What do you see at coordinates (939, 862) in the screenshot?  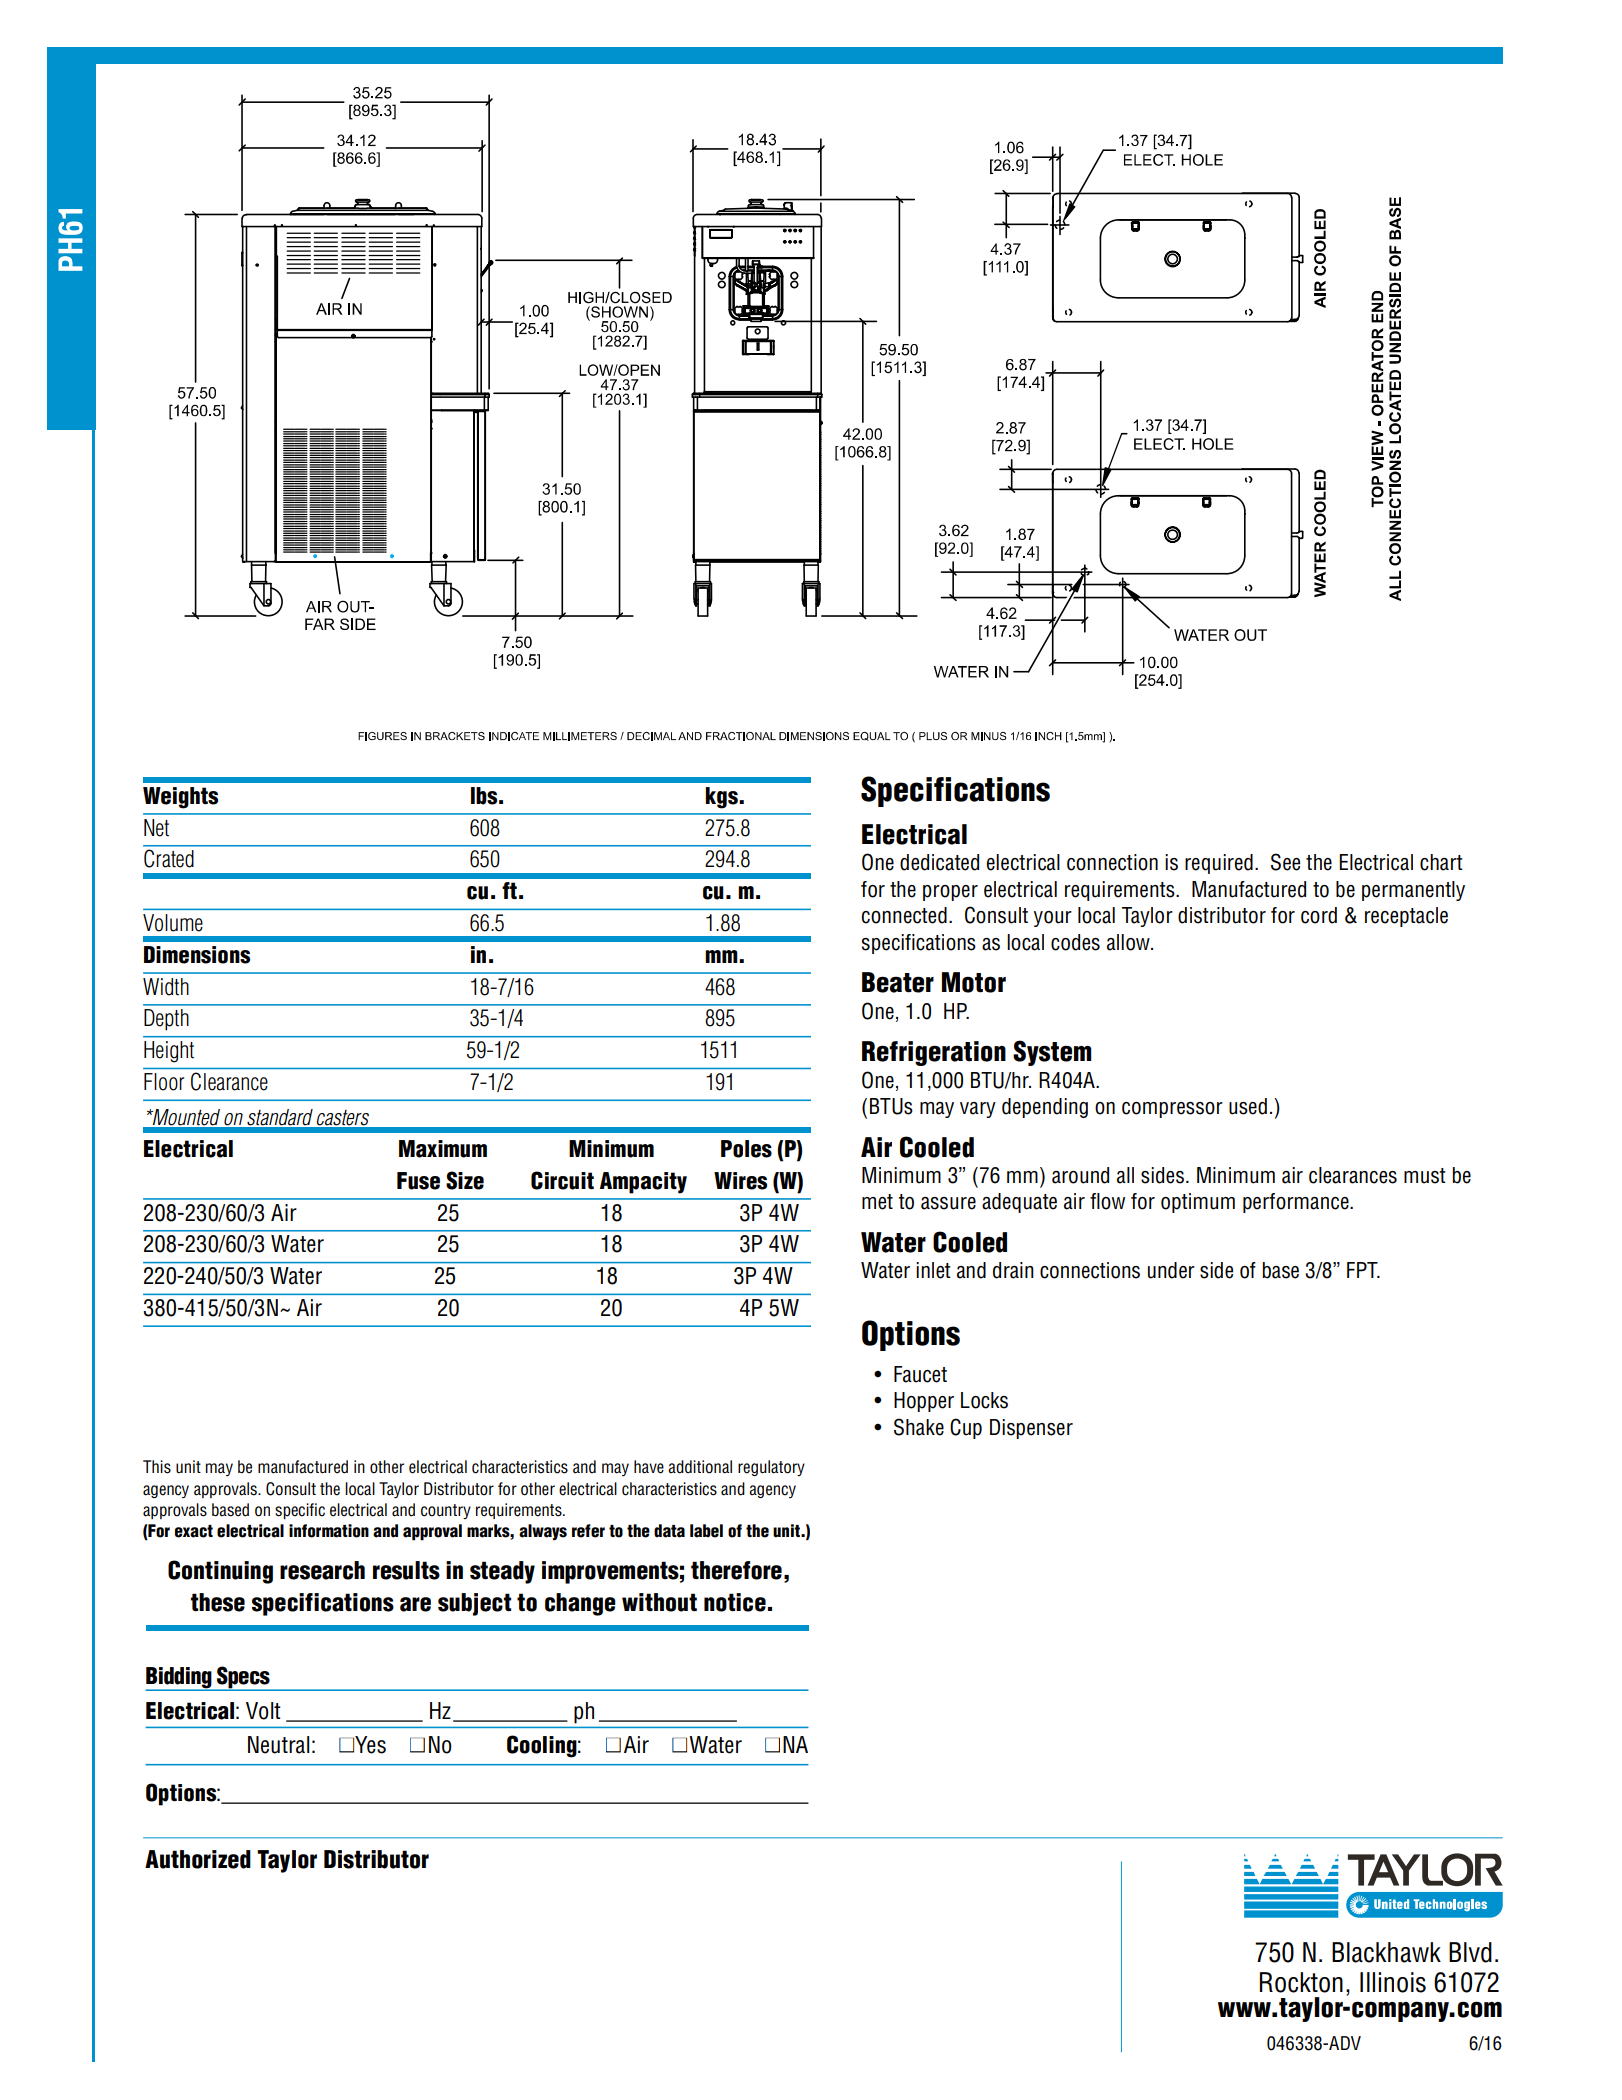 I see `dedicated` at bounding box center [939, 862].
